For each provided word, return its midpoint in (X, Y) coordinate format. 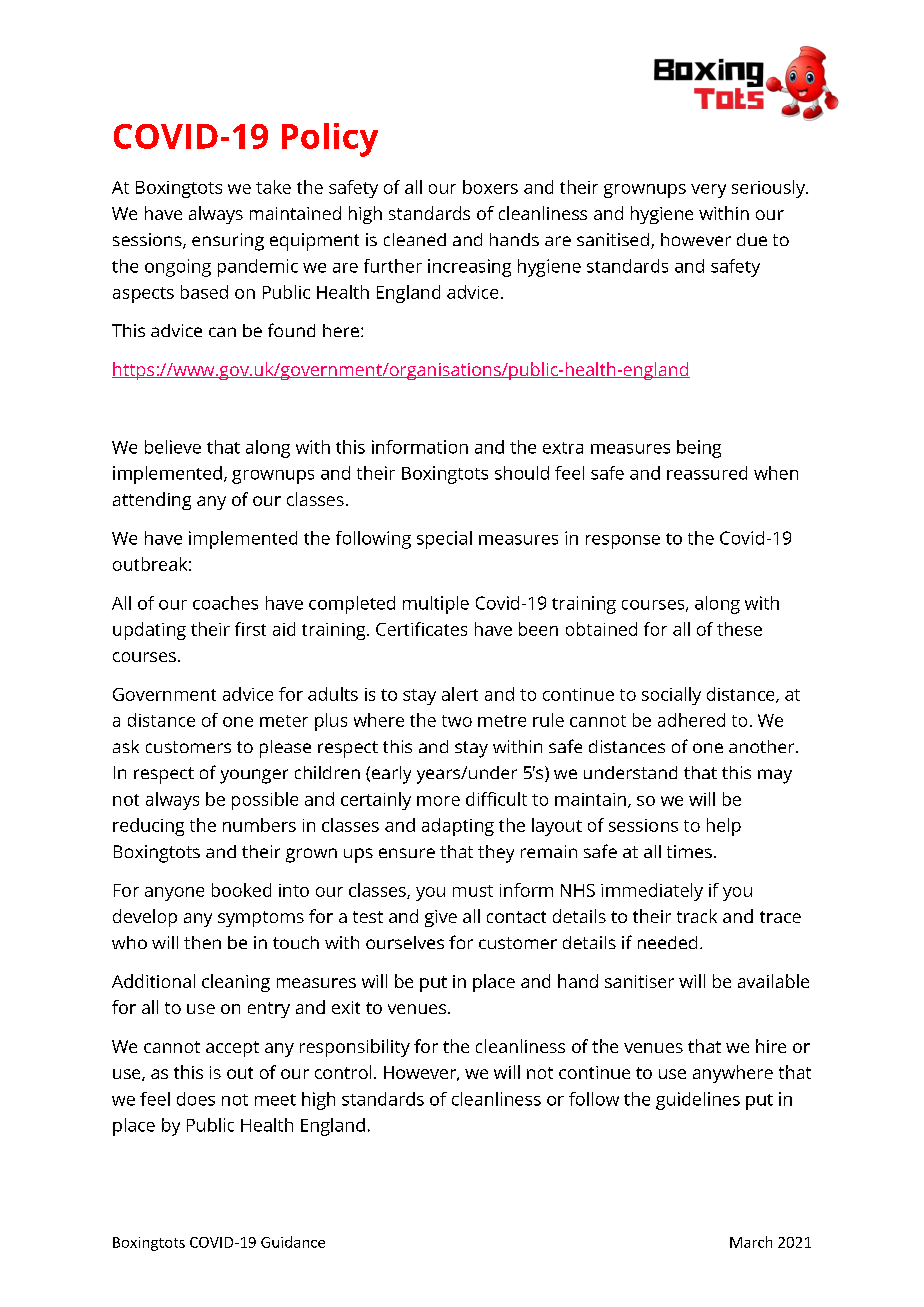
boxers (490, 187)
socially (671, 696)
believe (173, 447)
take (273, 187)
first (250, 629)
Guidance (293, 1242)
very (708, 191)
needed (667, 942)
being (699, 449)
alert (460, 694)
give (441, 918)
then (202, 942)
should (522, 473)
